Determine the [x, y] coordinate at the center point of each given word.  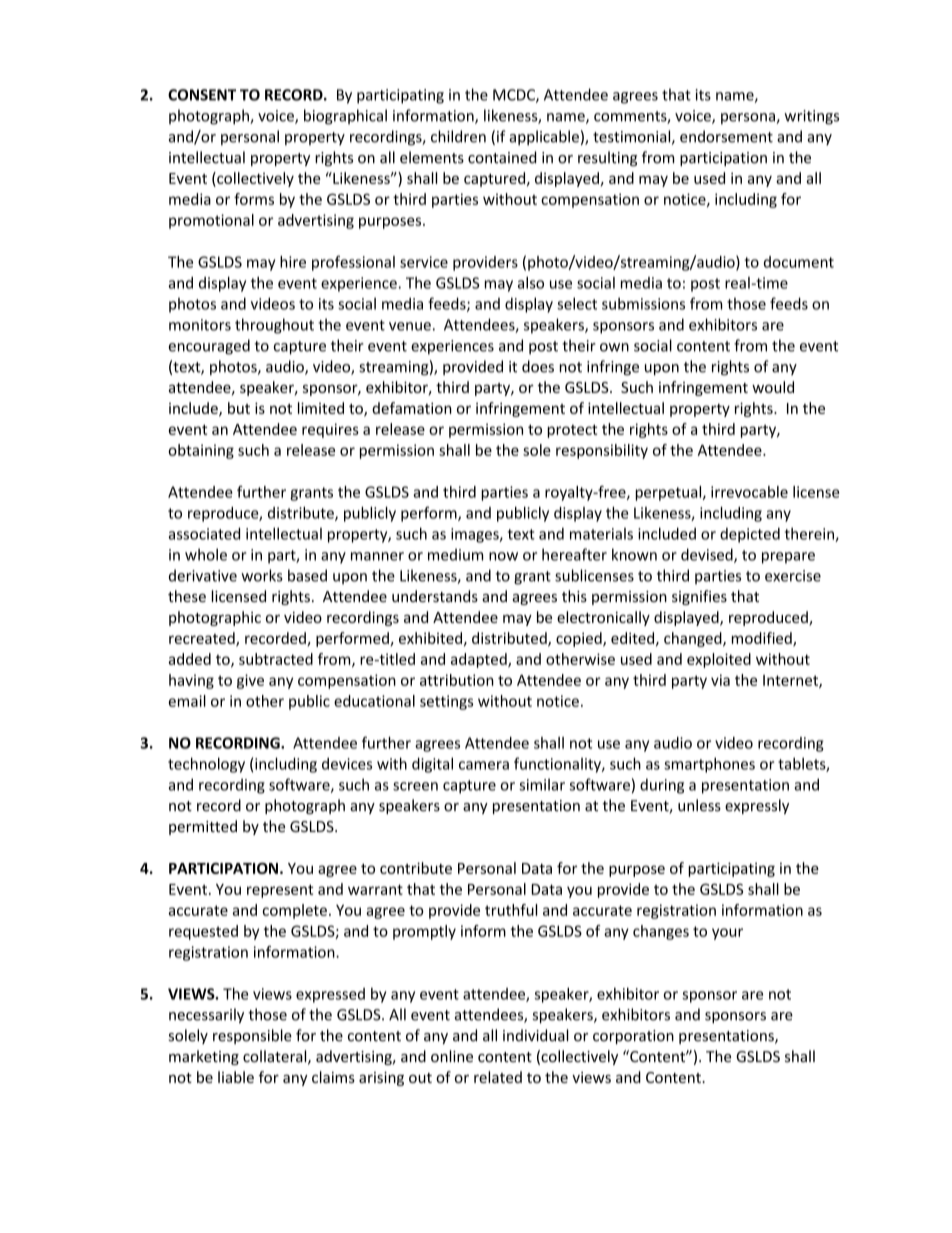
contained [502, 157]
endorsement [726, 136]
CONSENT [202, 95]
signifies [699, 597]
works [262, 575]
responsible [252, 1036]
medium [455, 554]
